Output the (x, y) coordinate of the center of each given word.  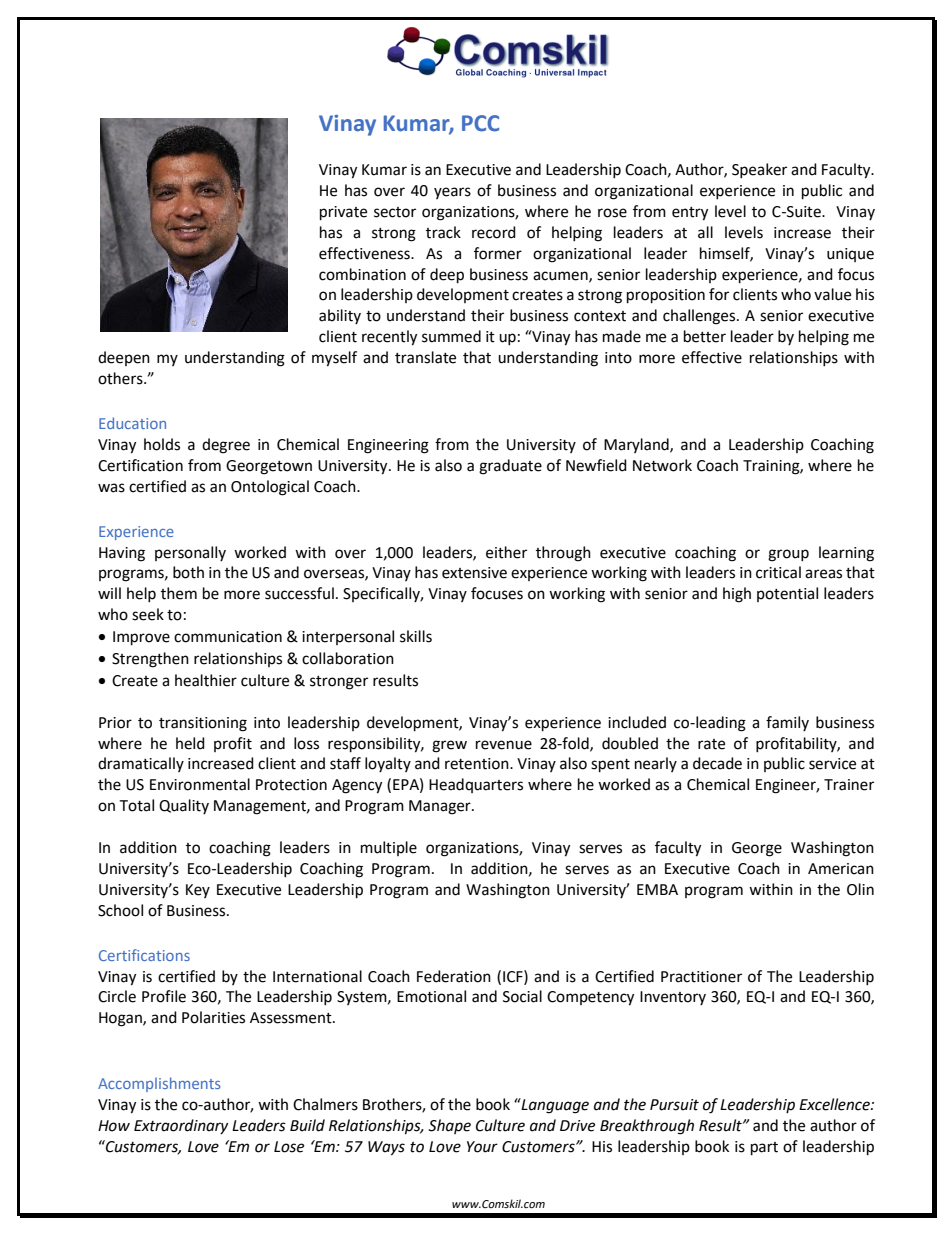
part (764, 1149)
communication (228, 637)
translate (425, 357)
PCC (480, 123)
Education (132, 423)
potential (787, 594)
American (841, 869)
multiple (389, 848)
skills (416, 636)
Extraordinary (181, 1126)
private (343, 213)
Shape (449, 1126)
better (705, 336)
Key (198, 891)
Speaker (759, 170)
